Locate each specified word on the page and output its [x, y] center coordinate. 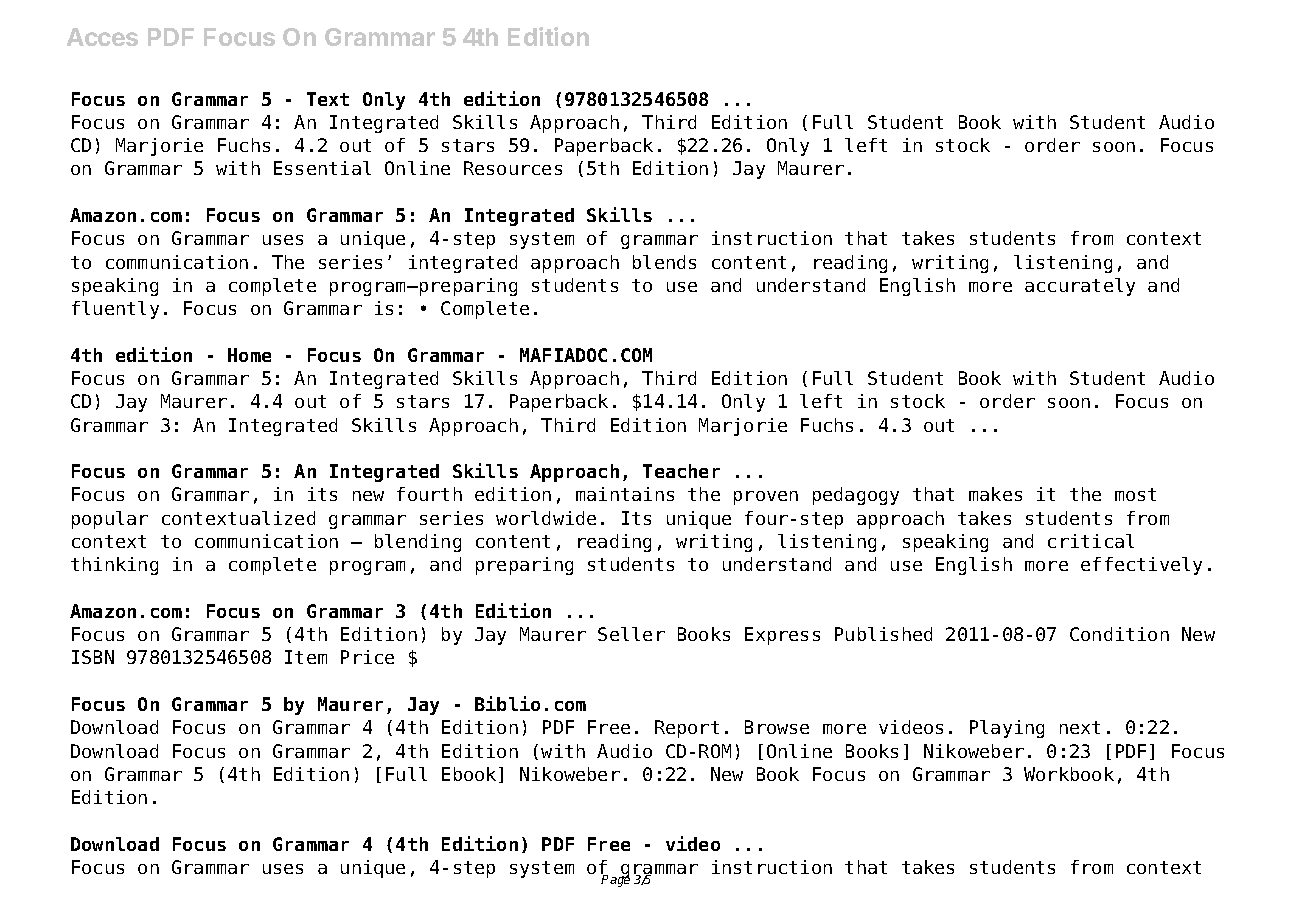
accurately [1080, 287]
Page [615, 880]
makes [995, 494]
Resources [513, 168]
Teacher [681, 471]
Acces [102, 37]
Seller [631, 634]
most [1135, 494]
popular [110, 520]
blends [664, 262]
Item [306, 657]
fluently [115, 310]
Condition [1119, 634]
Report [687, 729]
